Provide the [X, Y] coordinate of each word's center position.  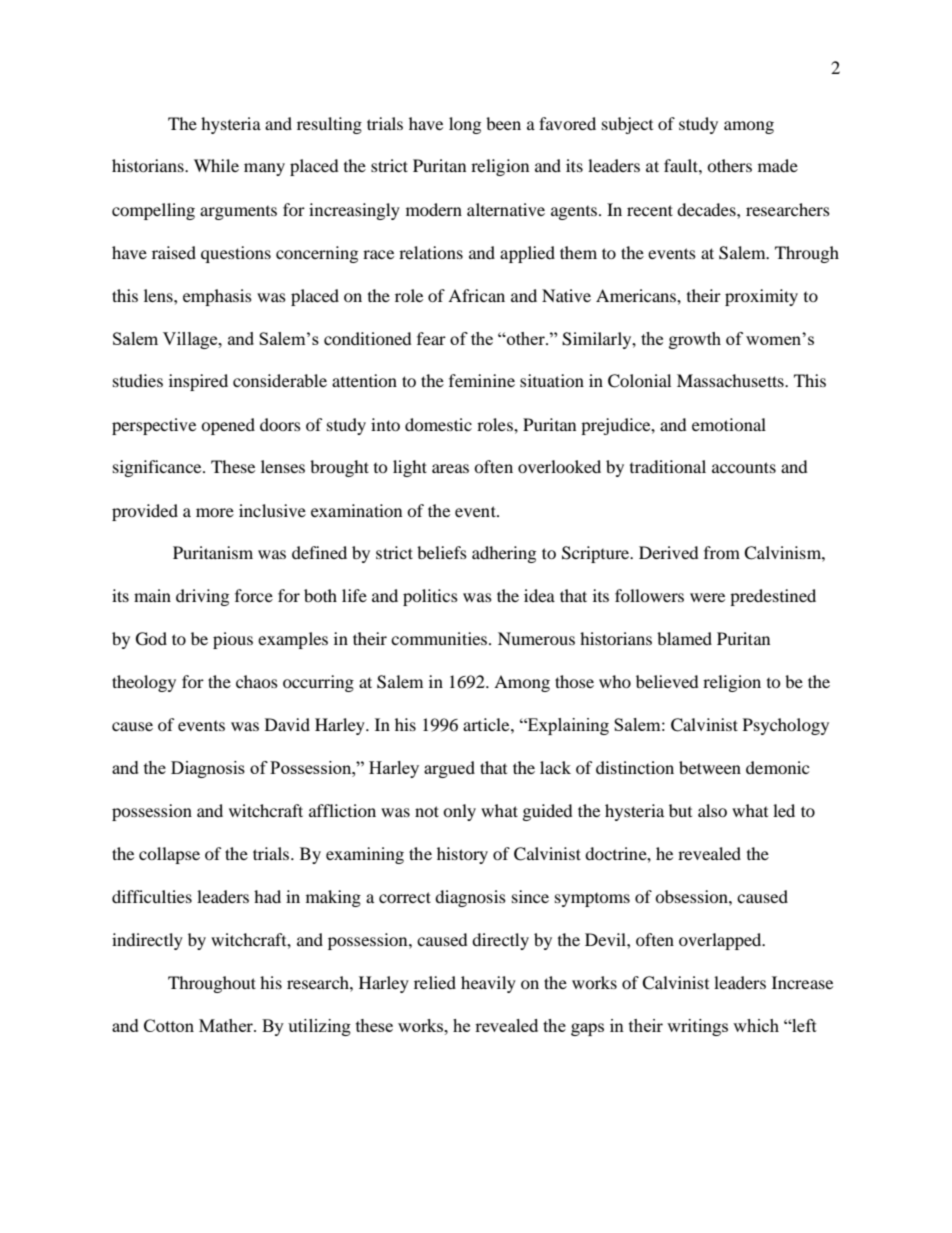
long [465, 125]
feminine [482, 380]
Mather [227, 1025]
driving [202, 597]
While [216, 165]
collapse [169, 855]
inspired [198, 382]
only [459, 812]
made [778, 165]
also [712, 810]
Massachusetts [731, 380]
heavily [488, 984]
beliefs [442, 552]
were [707, 597]
